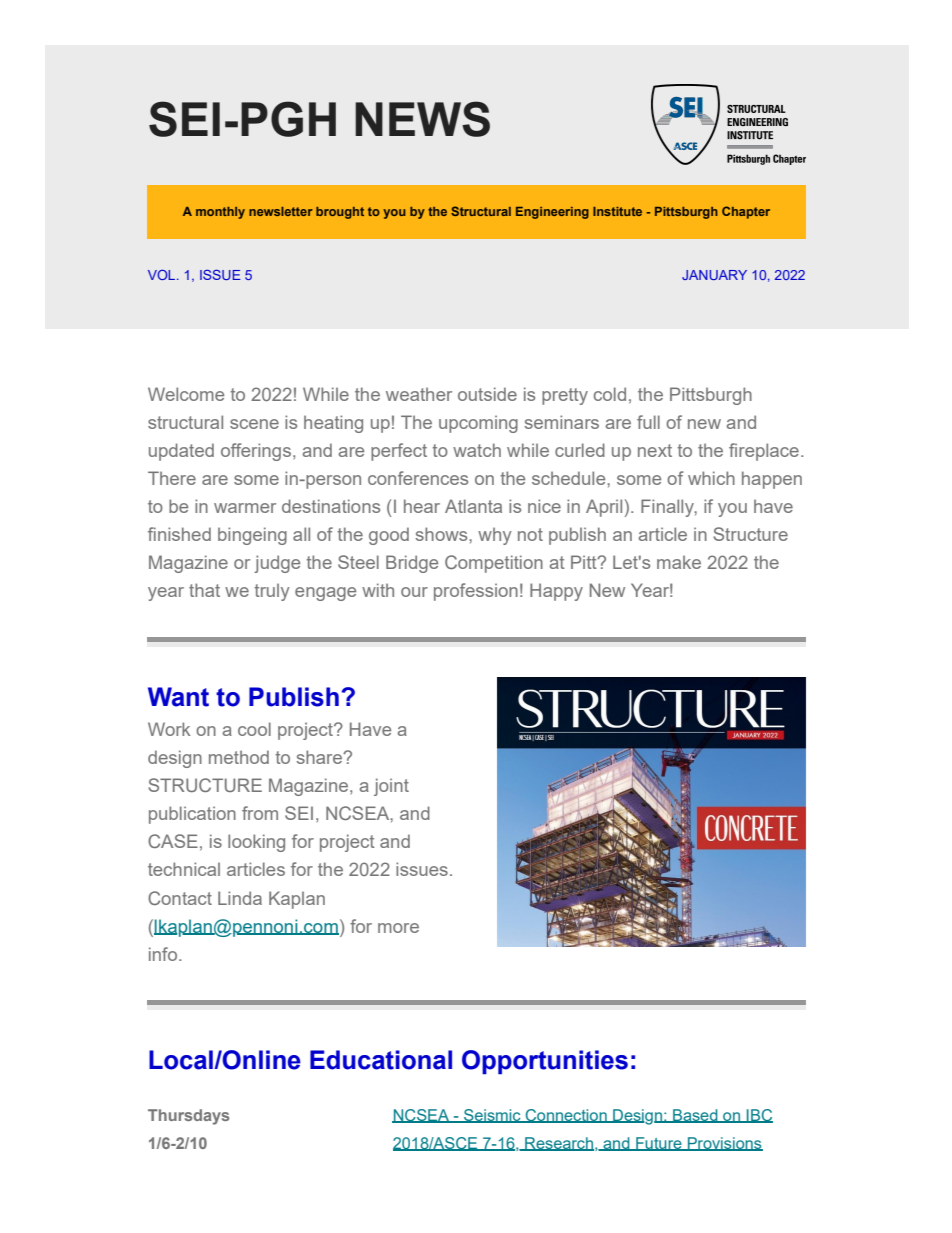 The height and width of the document is (1233, 952). What do you see at coordinates (188, 1117) in the document?
I see `Thursdays` at bounding box center [188, 1117].
